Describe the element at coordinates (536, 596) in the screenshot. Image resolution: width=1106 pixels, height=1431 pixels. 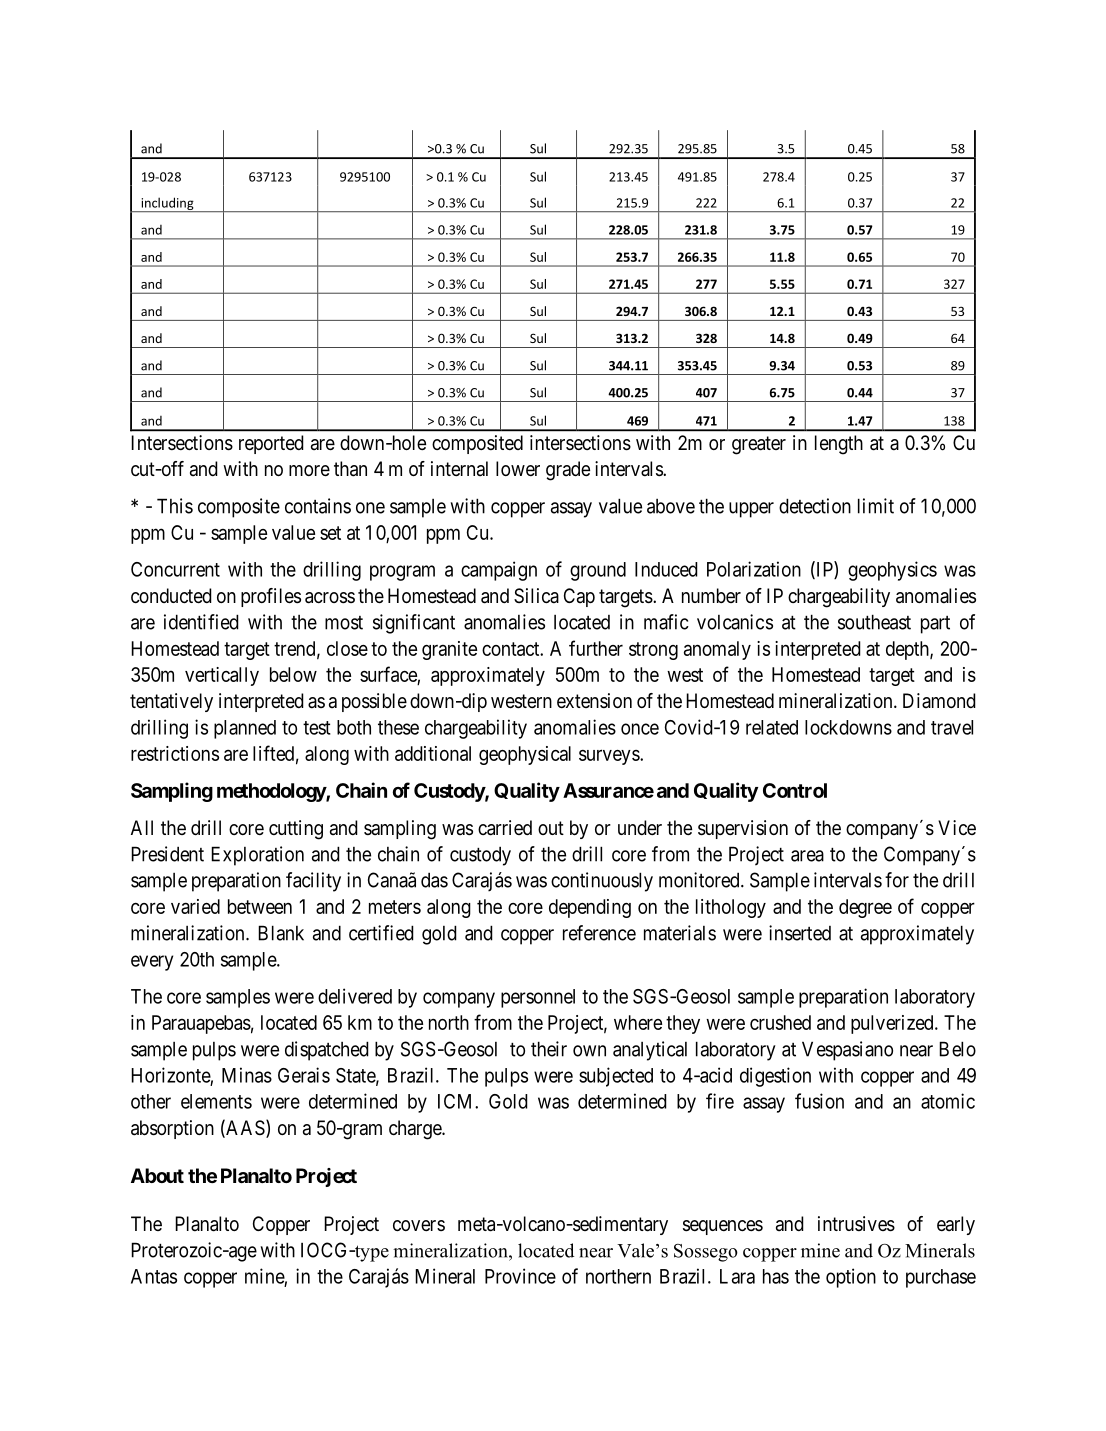
I see `Silica` at that location.
